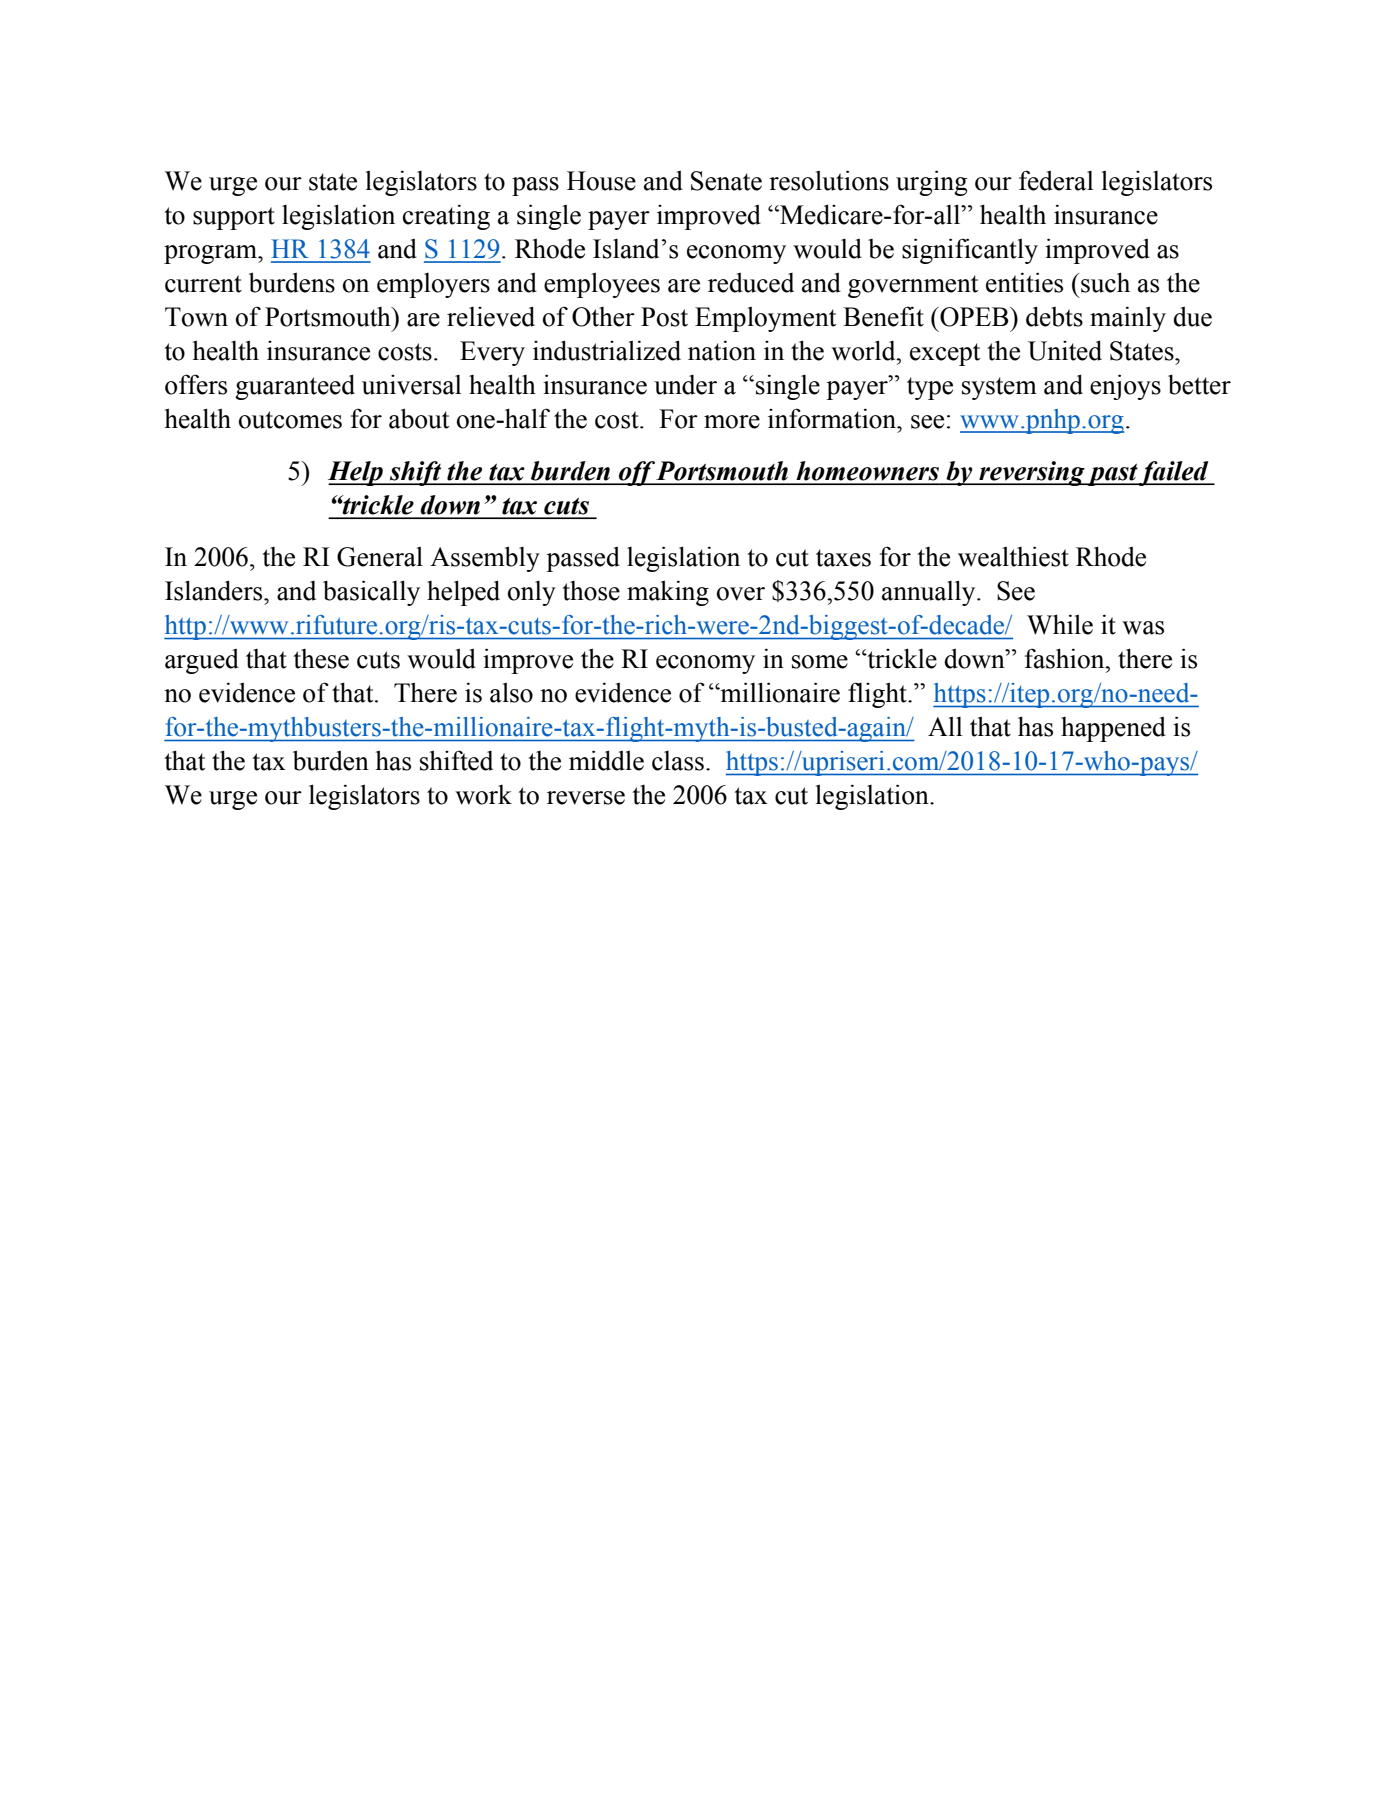 The width and height of the image is (1397, 1808). I want to click on under, so click(685, 385).
